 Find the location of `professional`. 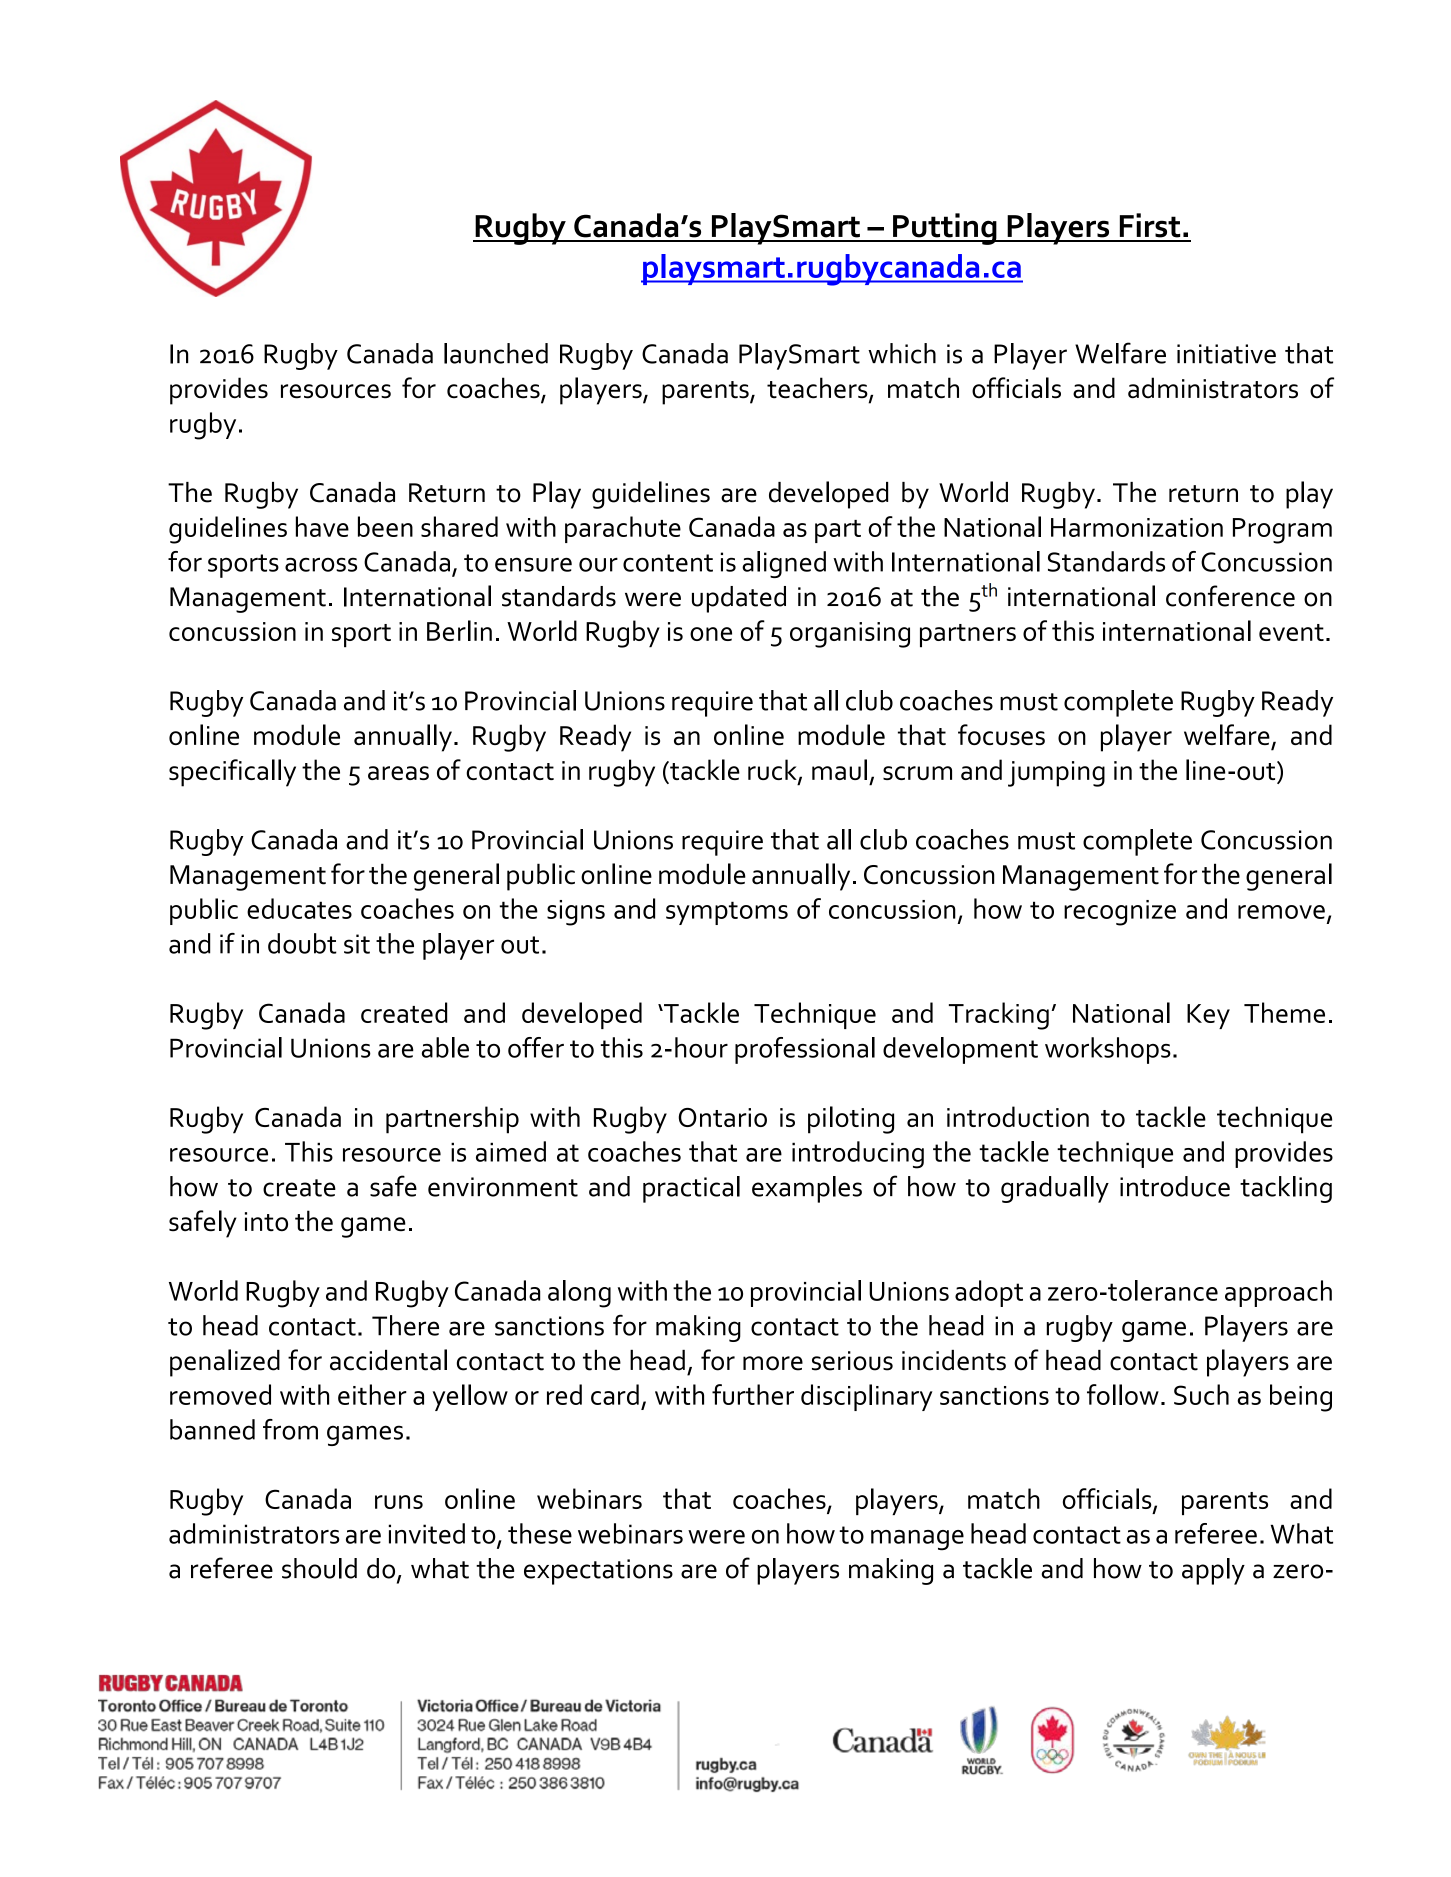

professional is located at coordinates (805, 1050).
